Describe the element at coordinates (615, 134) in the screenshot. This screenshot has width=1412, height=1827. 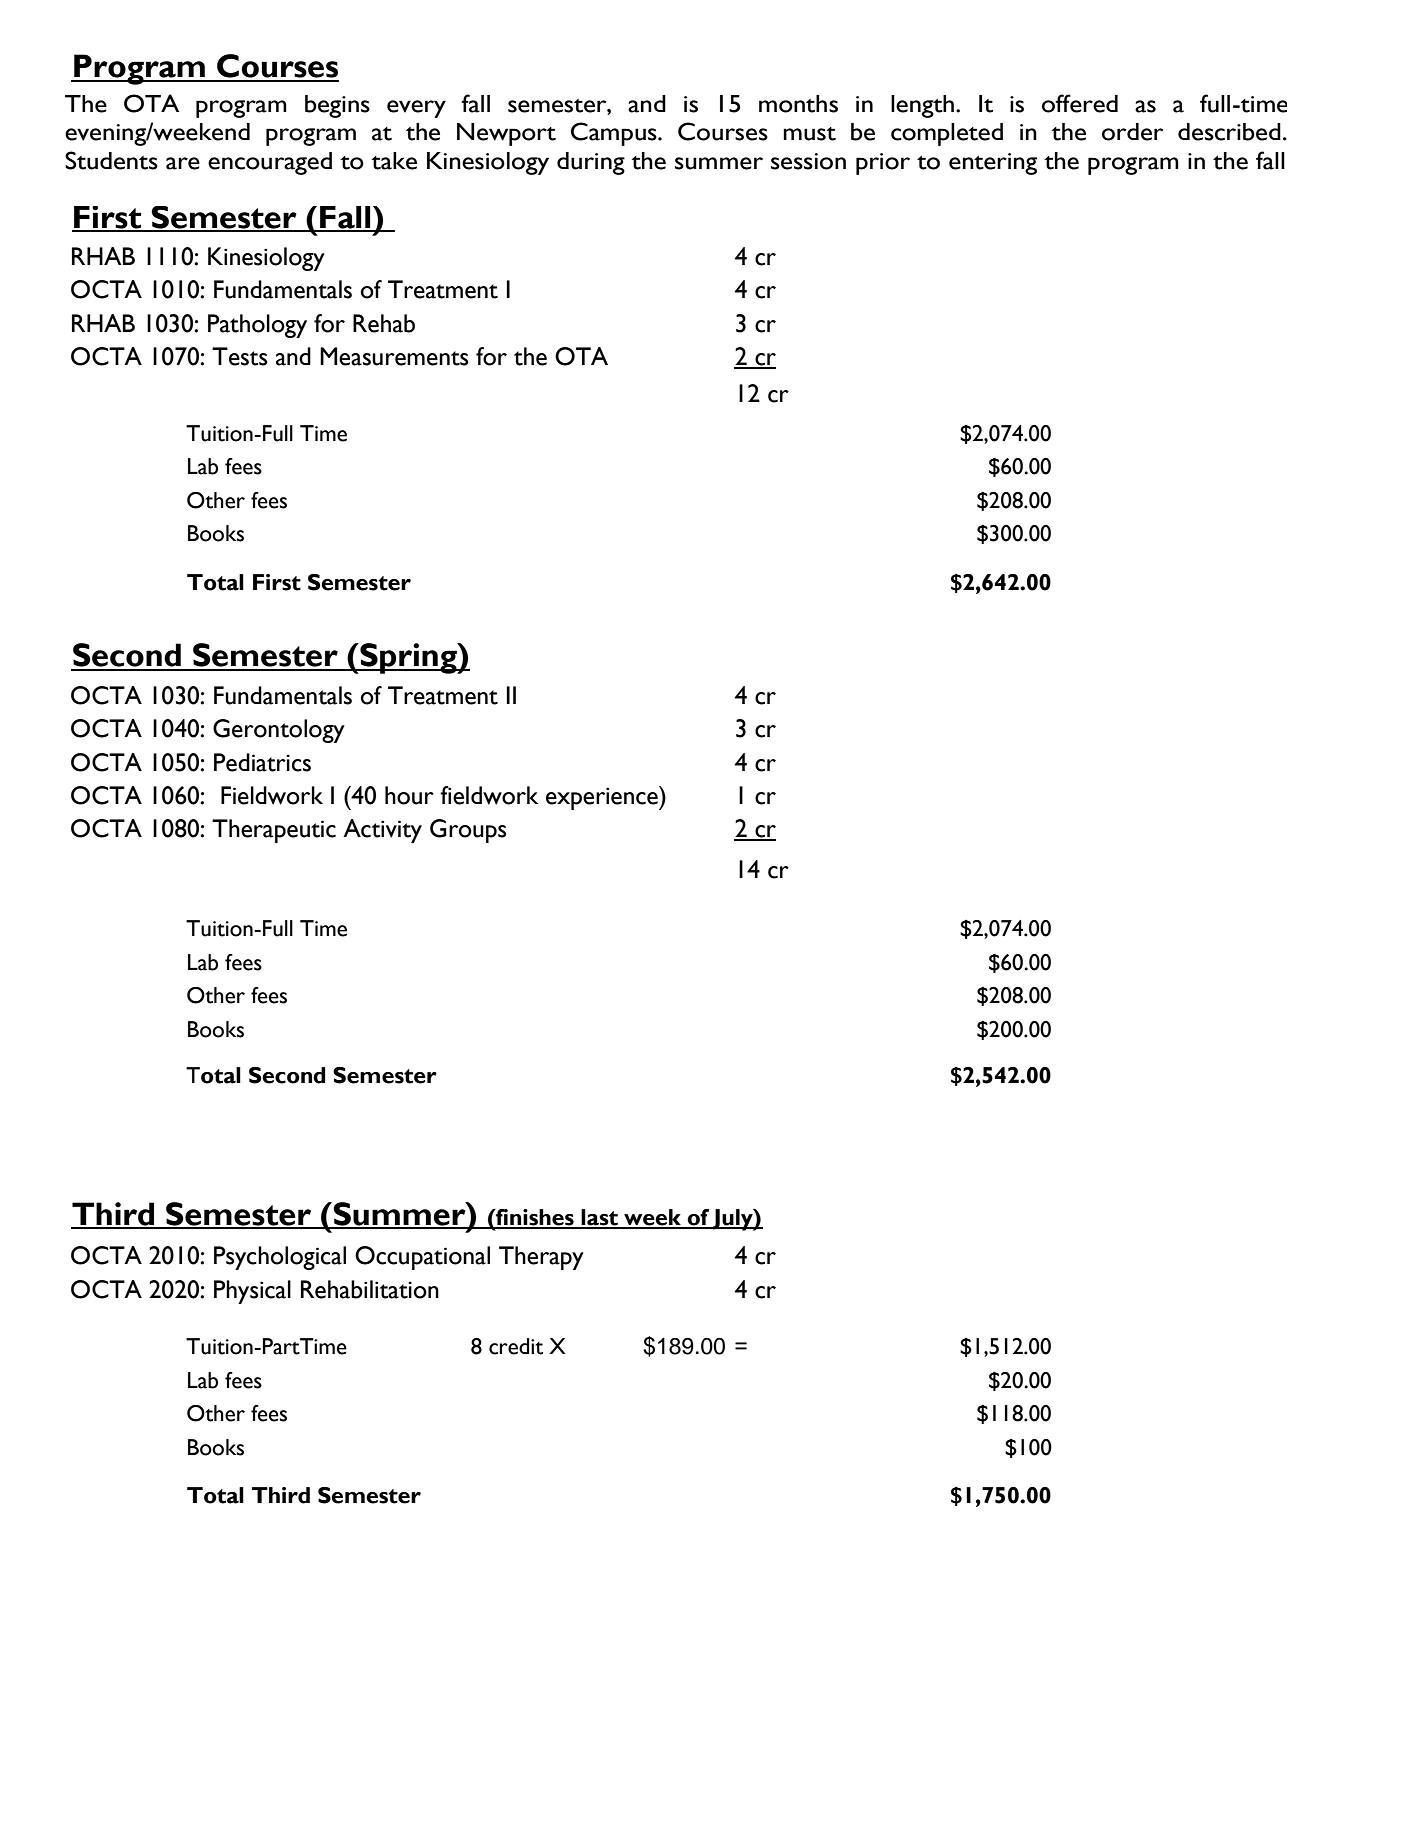
I see `Campus` at that location.
